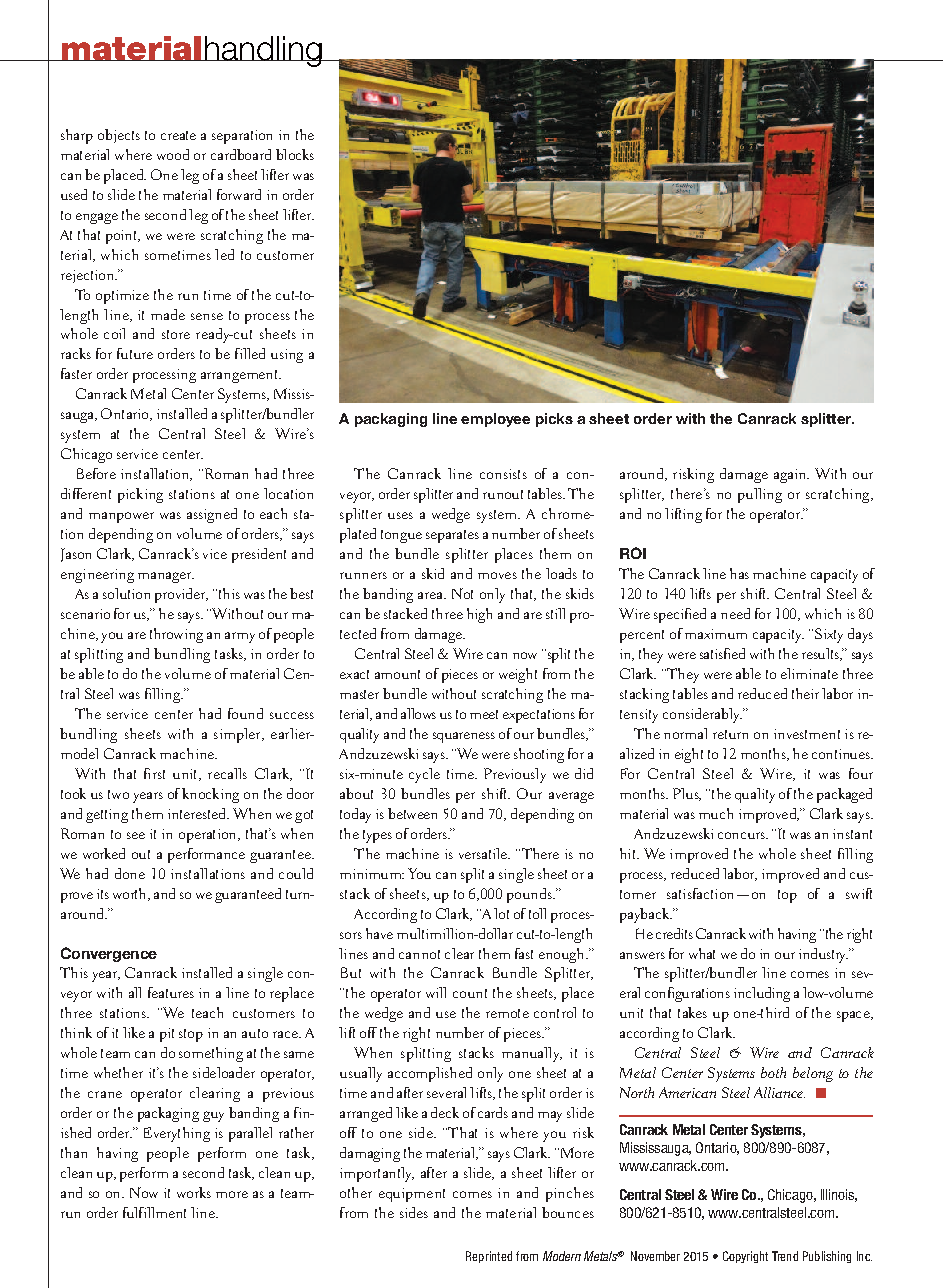 The width and height of the page is (943, 1288). What do you see at coordinates (173, 154) in the page?
I see `wood` at bounding box center [173, 154].
